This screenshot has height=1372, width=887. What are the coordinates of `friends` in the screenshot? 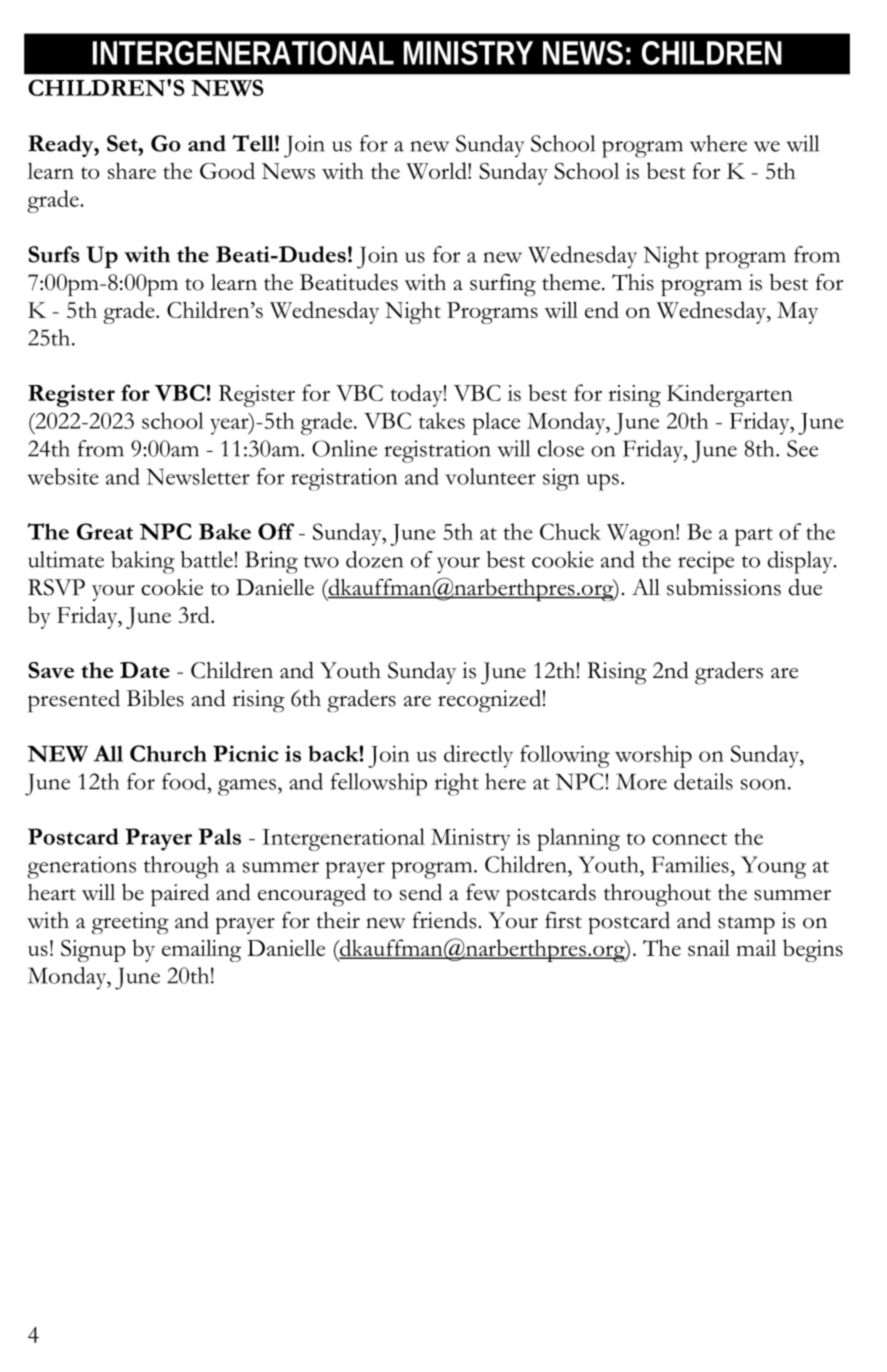 It's located at (444, 920).
